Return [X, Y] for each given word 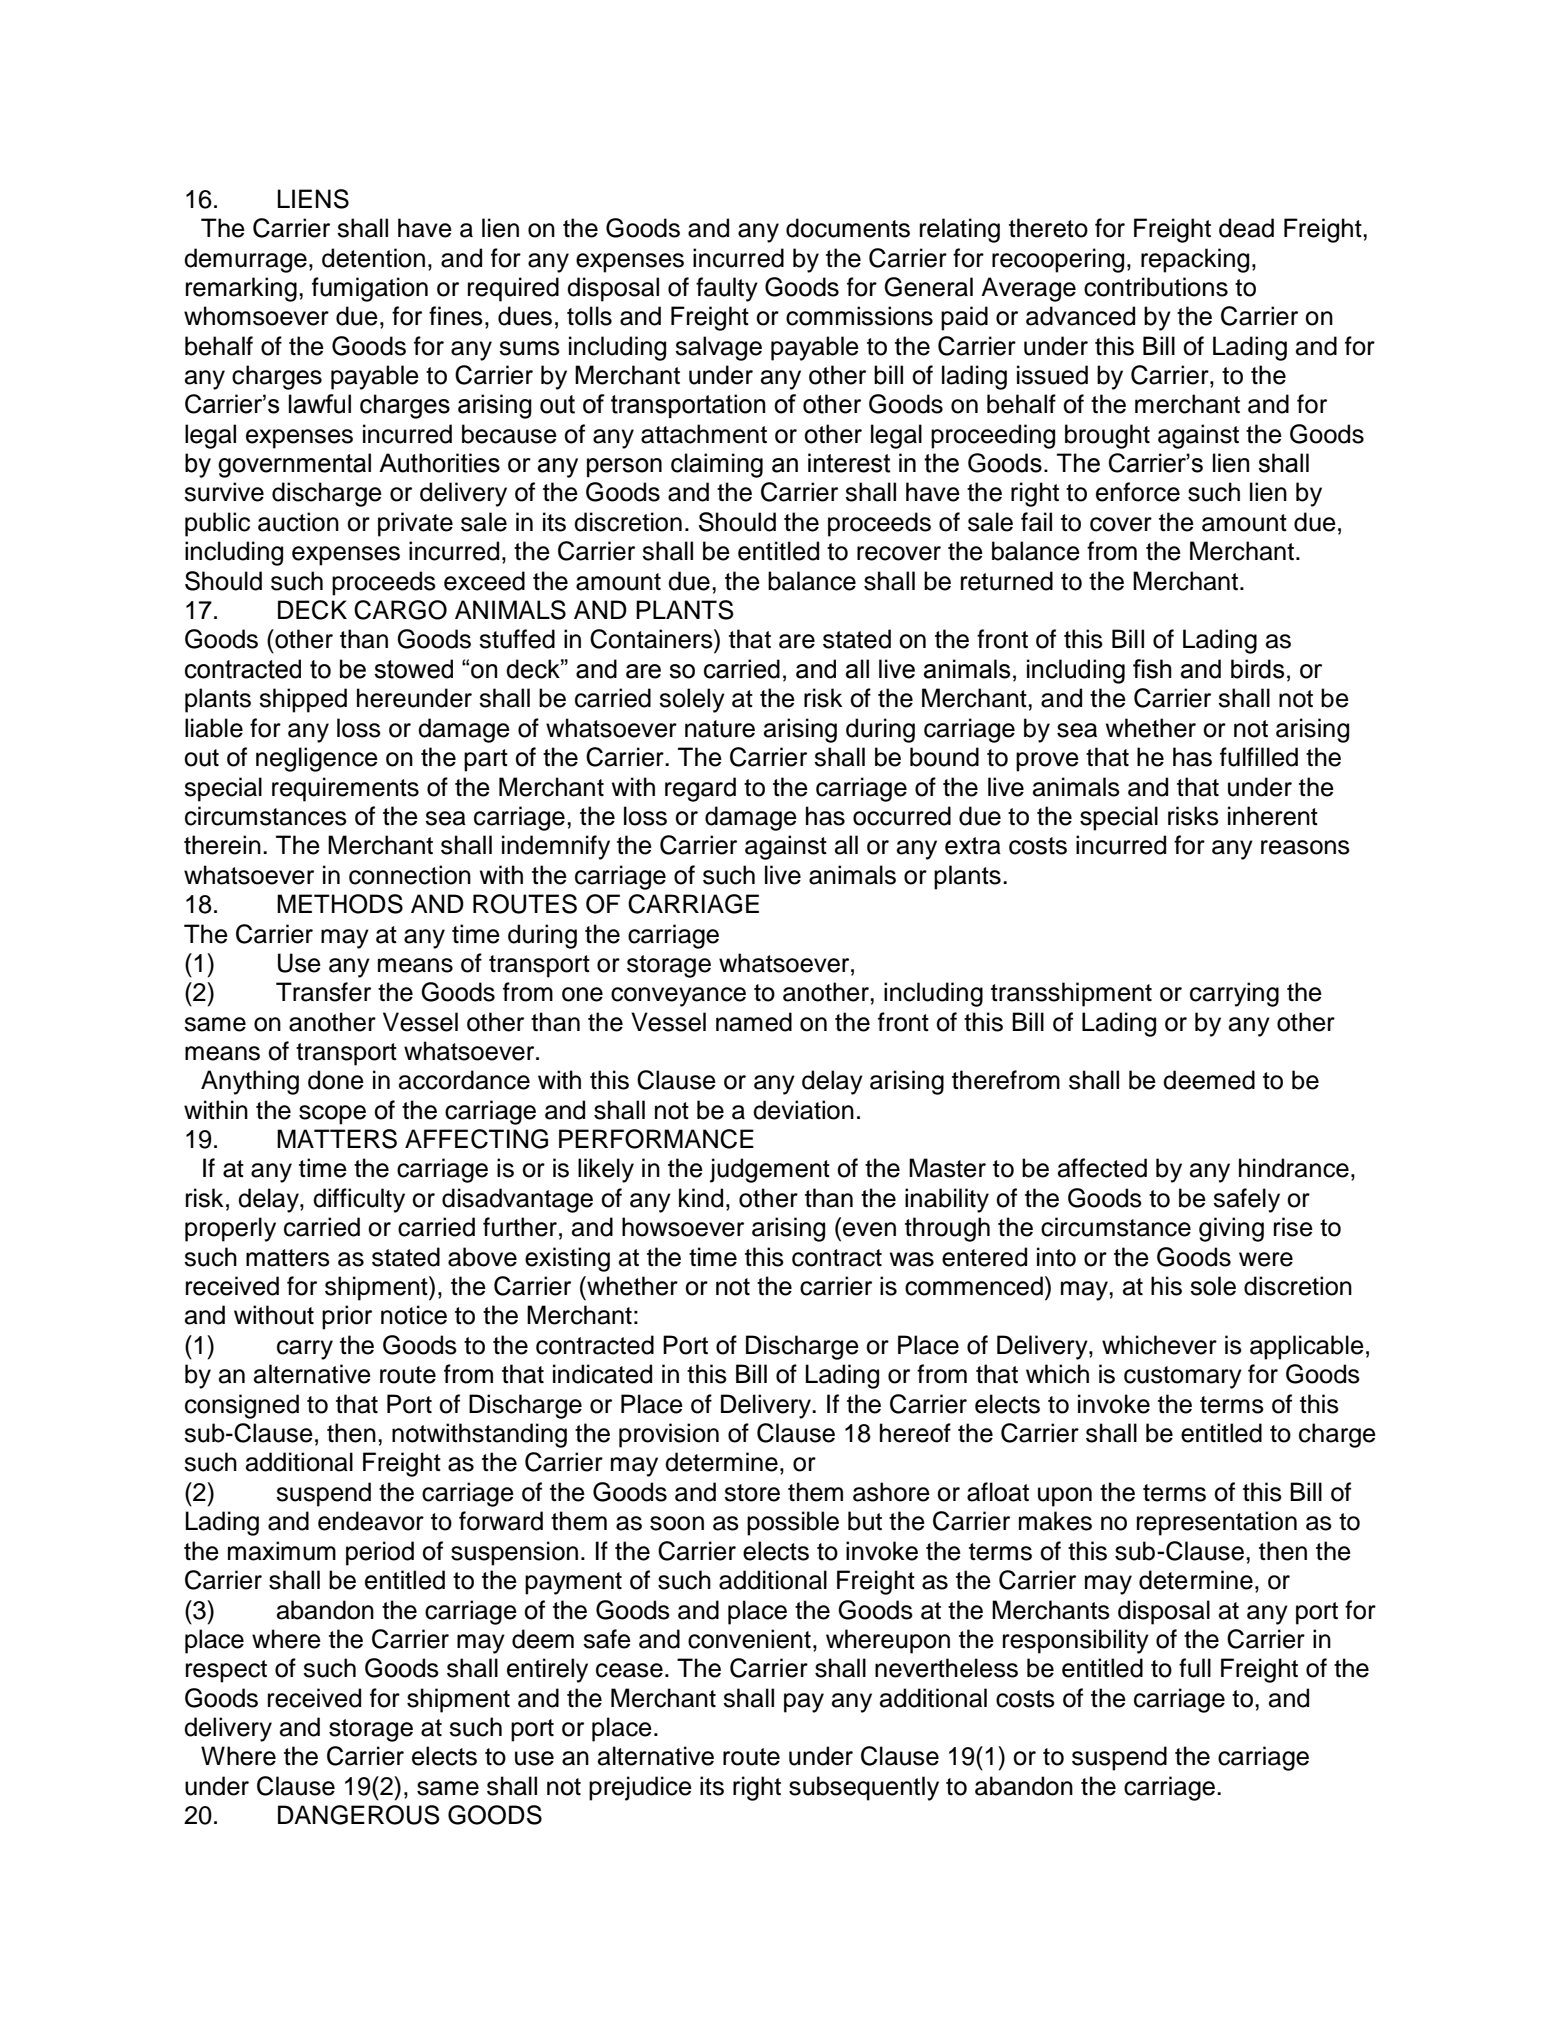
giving [1231, 1229]
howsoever [683, 1227]
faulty [727, 289]
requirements [345, 789]
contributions [1156, 287]
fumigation [370, 289]
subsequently [864, 1788]
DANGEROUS [359, 1815]
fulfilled [1259, 757]
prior [347, 1317]
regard [700, 789]
